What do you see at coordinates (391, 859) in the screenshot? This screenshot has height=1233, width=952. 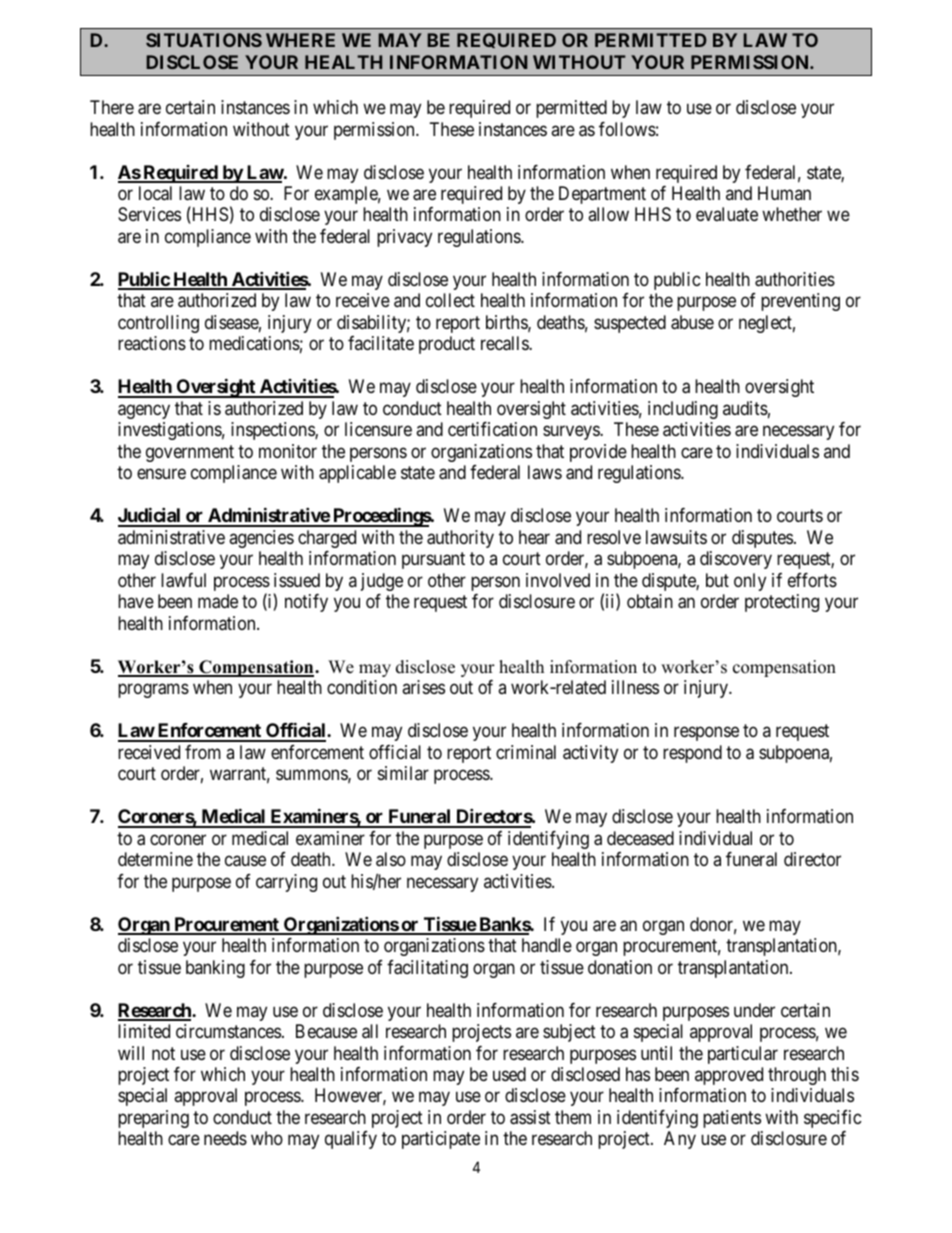 I see `also` at bounding box center [391, 859].
